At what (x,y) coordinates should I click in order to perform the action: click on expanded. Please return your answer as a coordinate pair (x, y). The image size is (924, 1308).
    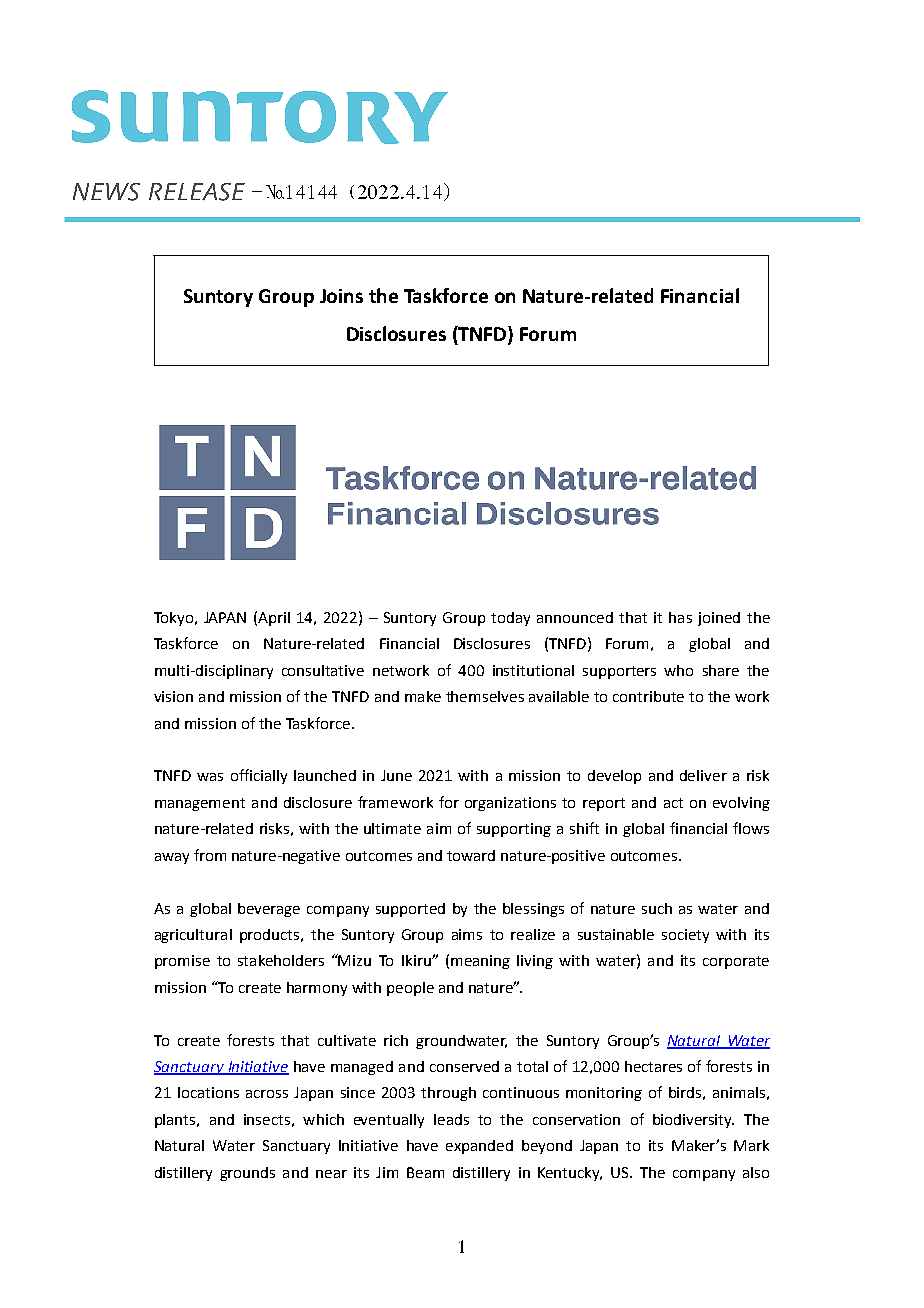
    Looking at the image, I should click on (479, 1147).
